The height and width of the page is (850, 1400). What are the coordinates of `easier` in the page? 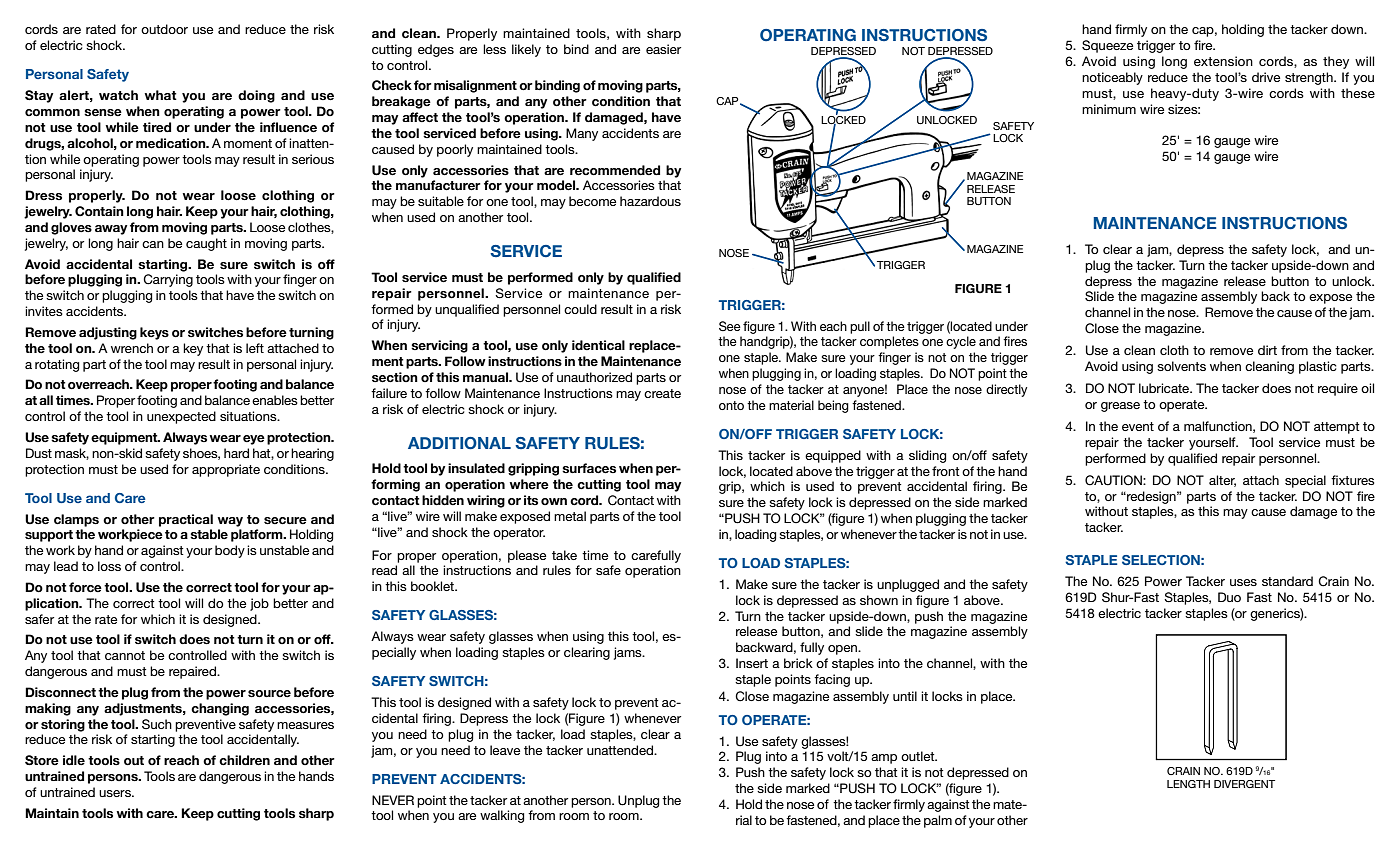 It's located at (663, 49).
